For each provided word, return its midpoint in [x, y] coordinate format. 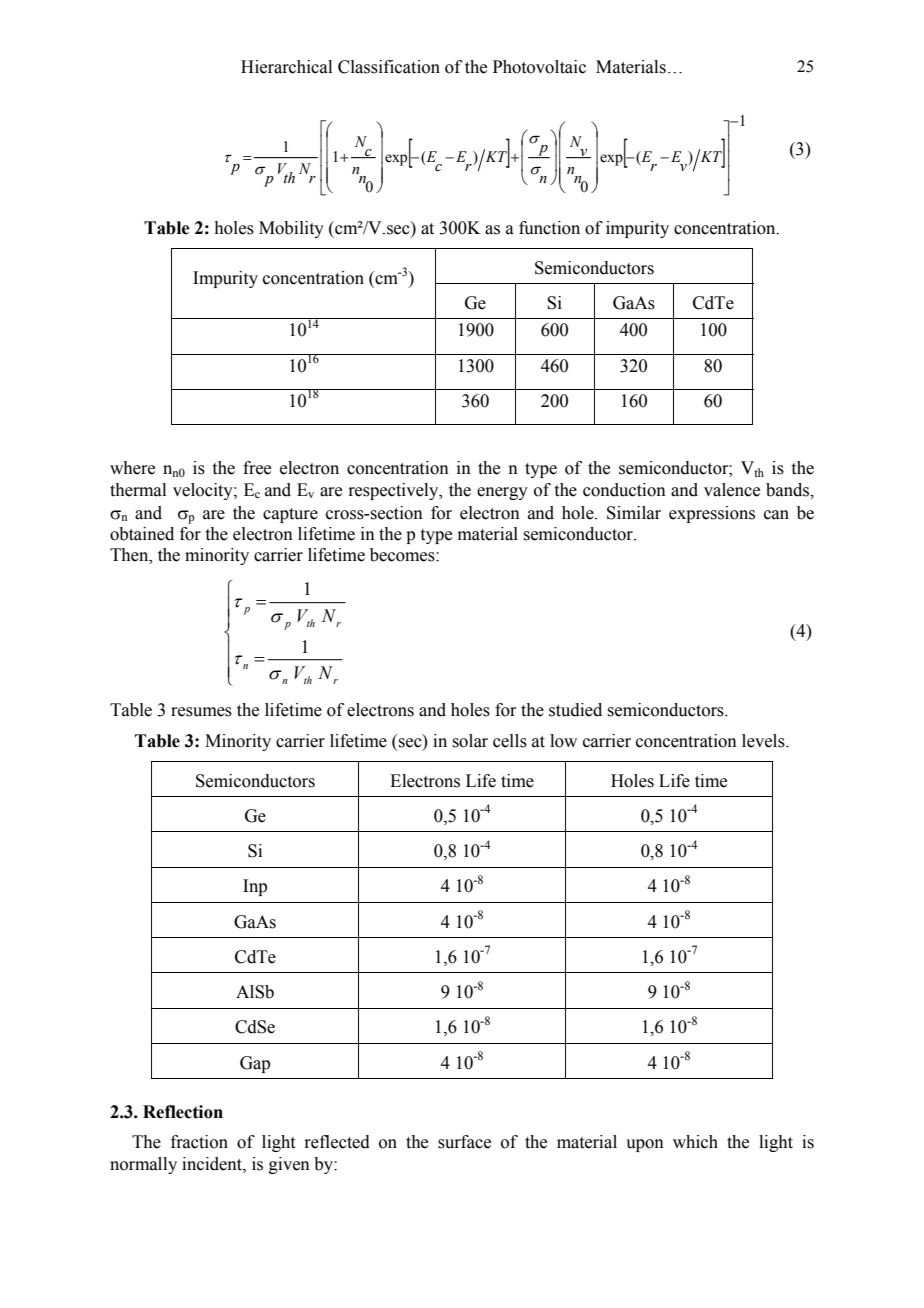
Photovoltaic [539, 67]
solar [470, 741]
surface [464, 1142]
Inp [255, 887]
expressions [712, 514]
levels [764, 741]
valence [732, 490]
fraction [199, 1142]
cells [510, 741]
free [257, 468]
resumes [201, 712]
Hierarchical [286, 67]
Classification [389, 67]
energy [502, 493]
